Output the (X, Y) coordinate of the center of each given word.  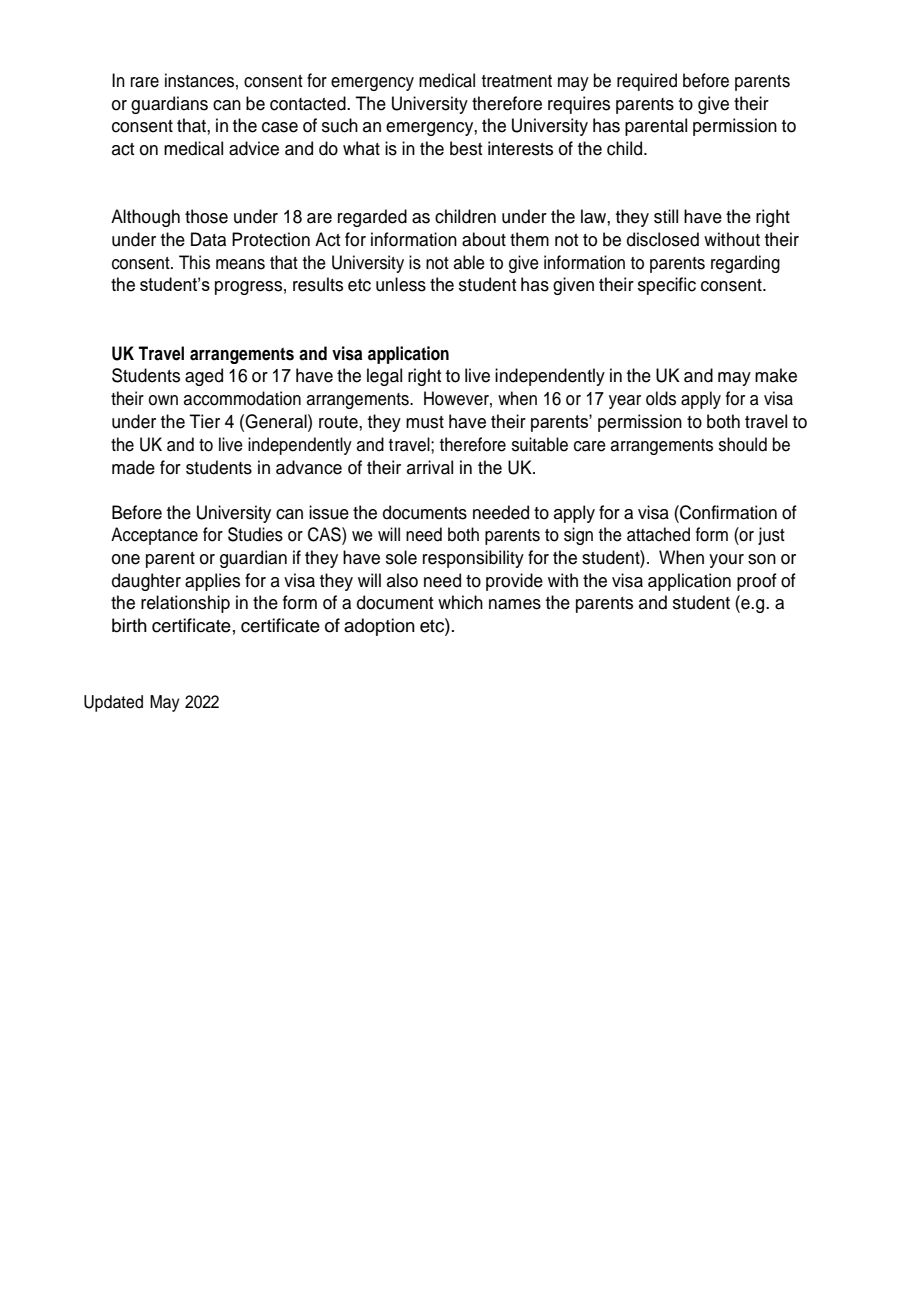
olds (661, 398)
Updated (113, 703)
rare (145, 82)
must (425, 422)
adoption (379, 627)
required (647, 82)
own (163, 400)
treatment (517, 81)
